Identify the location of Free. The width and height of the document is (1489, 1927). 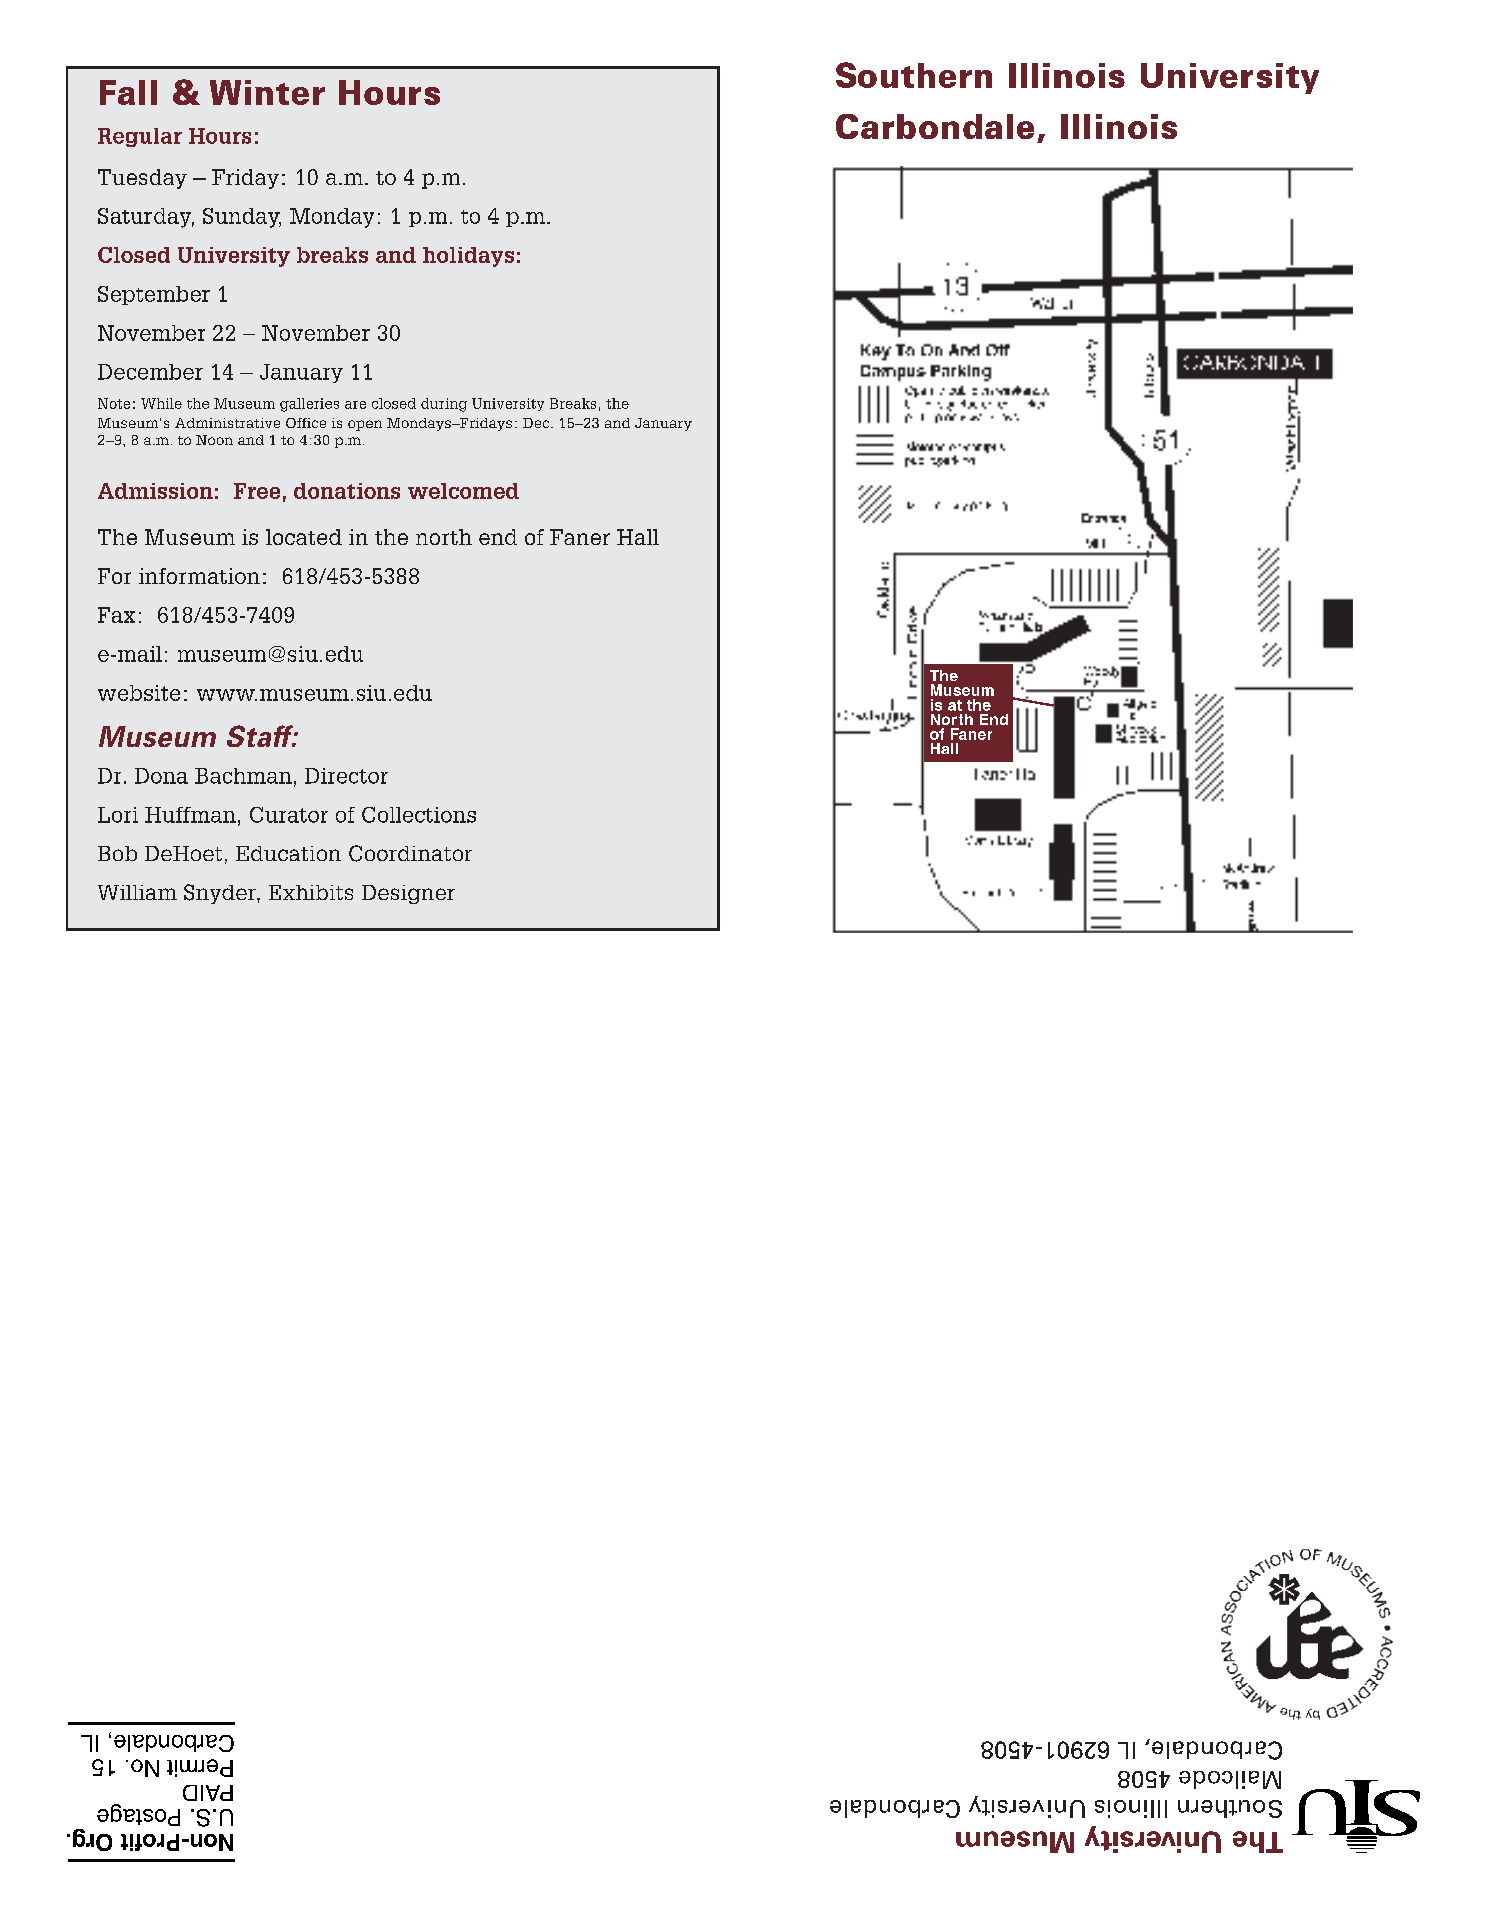
(257, 491).
